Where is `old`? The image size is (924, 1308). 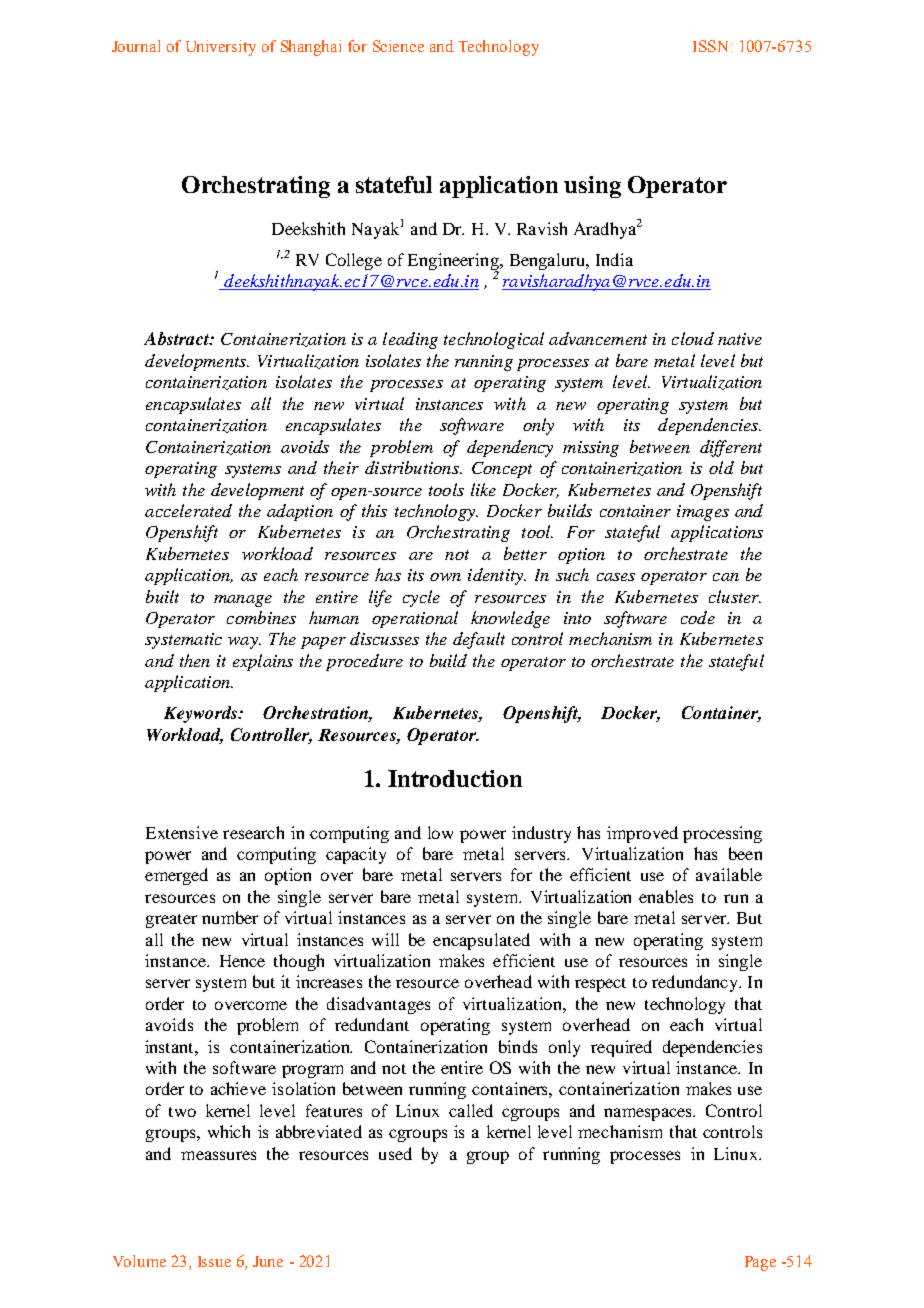 old is located at coordinates (721, 467).
